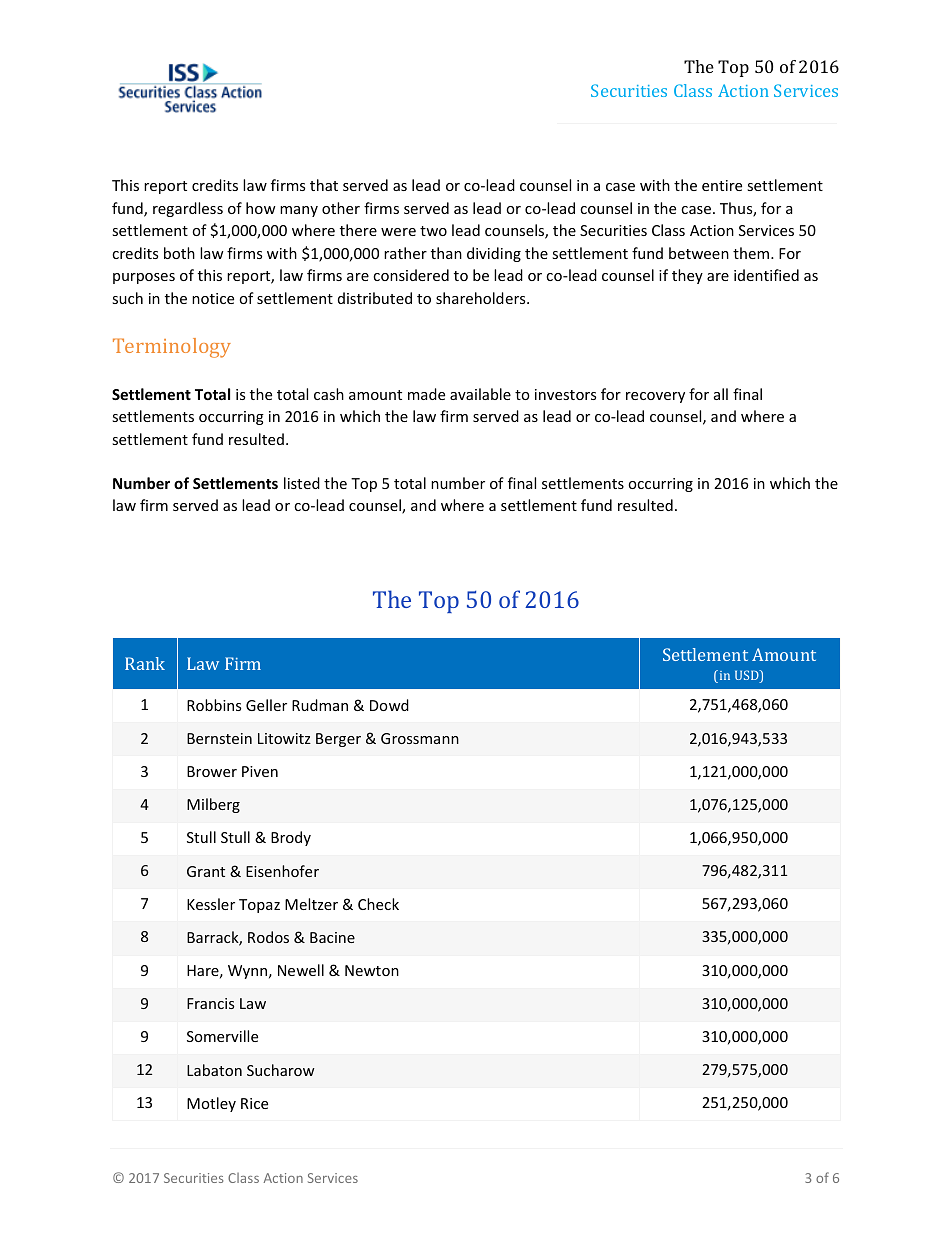 This screenshot has width=952, height=1233. I want to click on Motley, so click(211, 1104).
